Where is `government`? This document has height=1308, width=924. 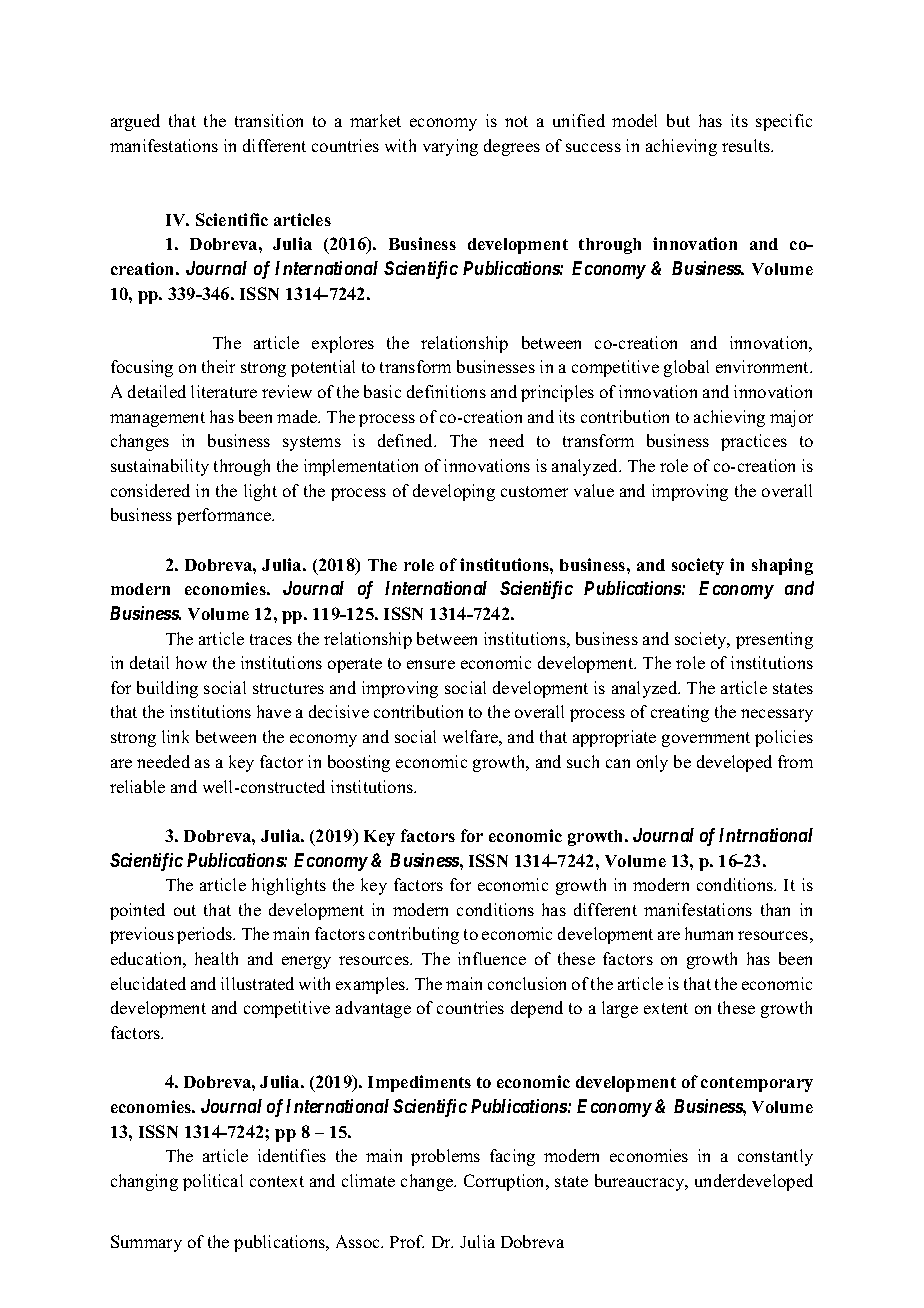
government is located at coordinates (706, 739).
